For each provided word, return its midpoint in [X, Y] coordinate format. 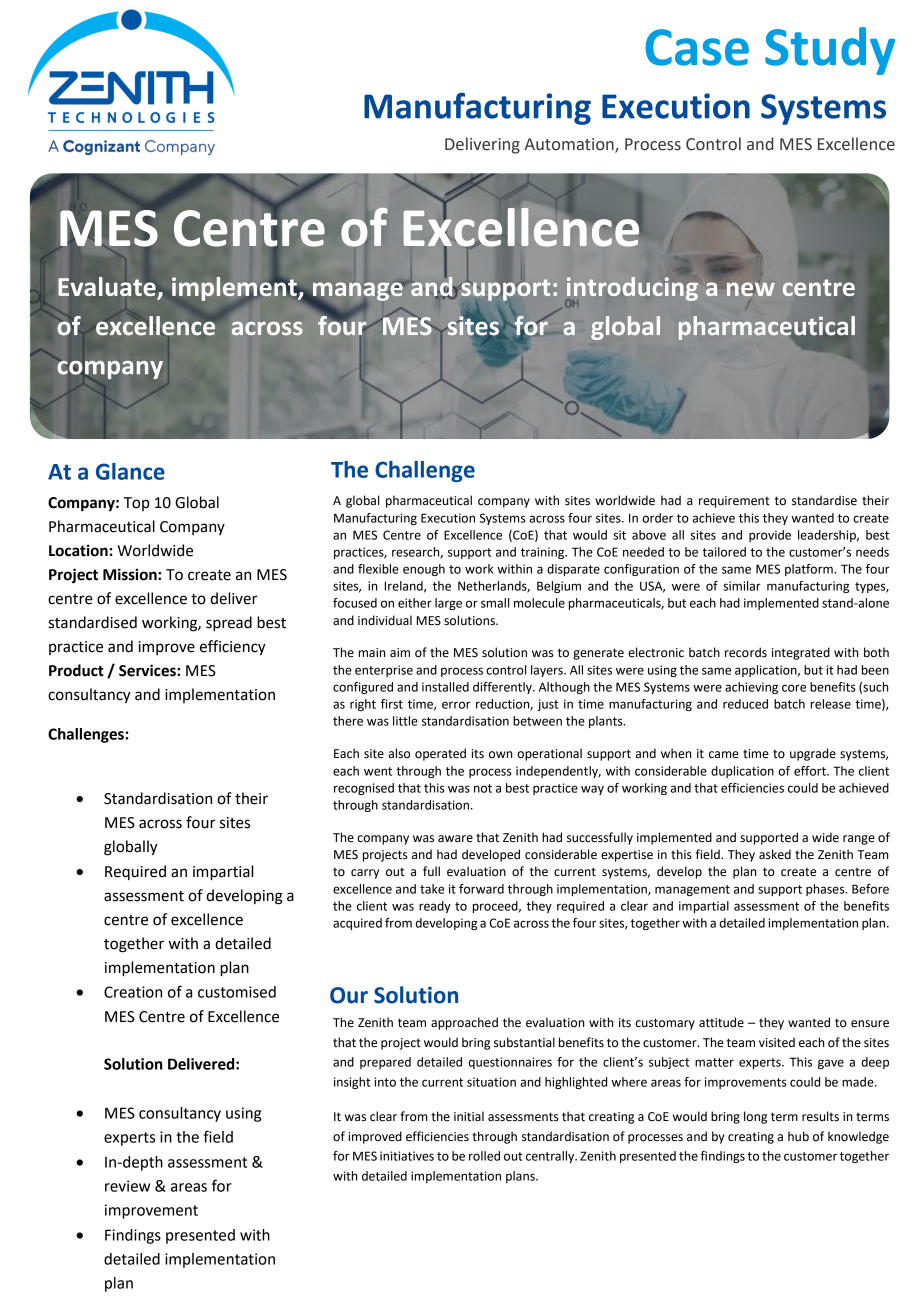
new [751, 289]
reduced [745, 704]
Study [830, 51]
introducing [631, 290]
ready [435, 907]
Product [76, 670]
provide [770, 536]
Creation [133, 992]
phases [826, 890]
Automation [570, 145]
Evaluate [108, 288]
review [127, 1186]
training [544, 553]
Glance [130, 471]
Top [137, 504]
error [456, 705]
